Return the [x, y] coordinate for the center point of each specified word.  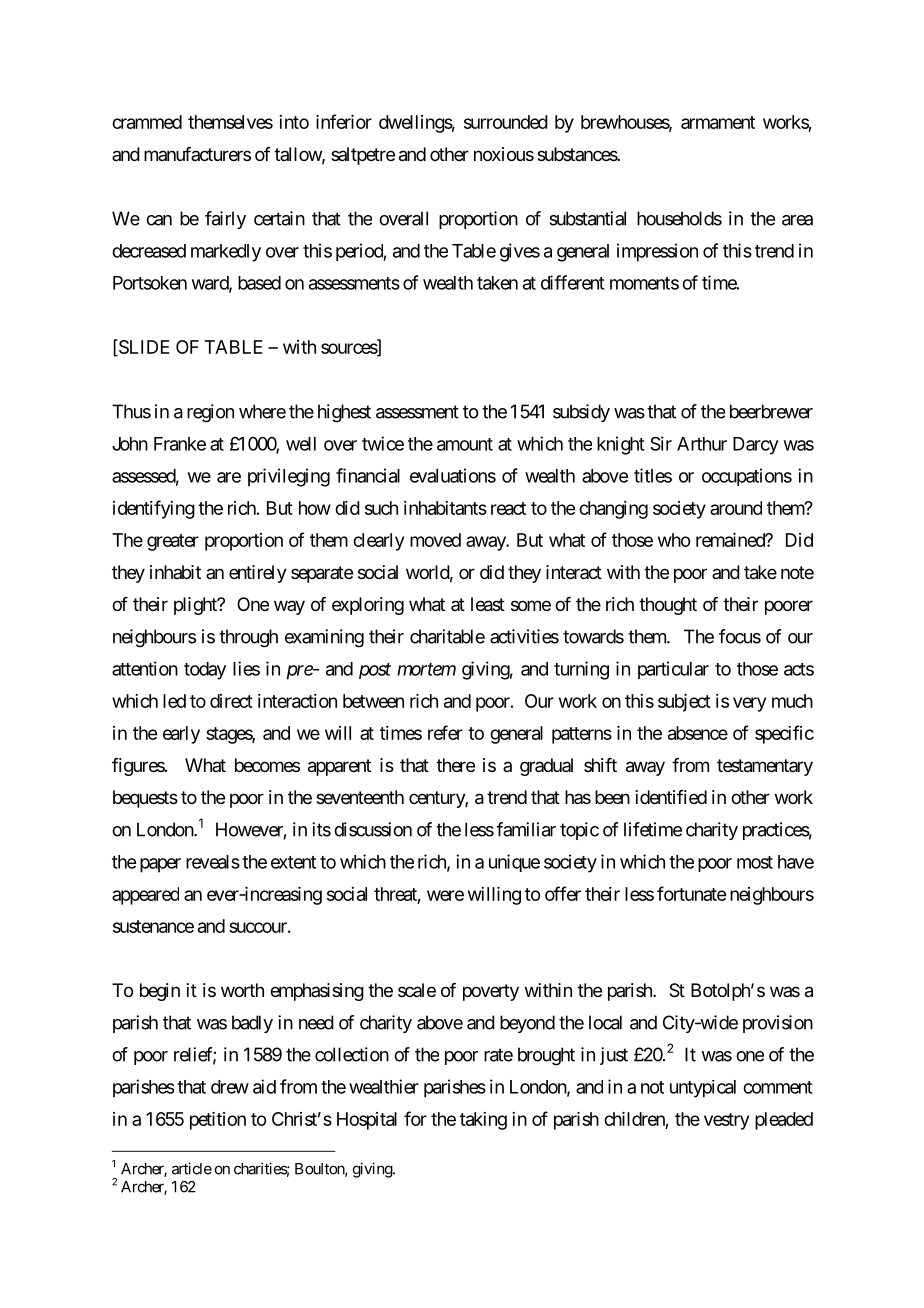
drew [230, 1087]
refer [445, 732]
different [573, 282]
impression [657, 252]
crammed [147, 122]
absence [698, 733]
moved [435, 540]
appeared [145, 896]
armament [718, 122]
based [259, 283]
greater [173, 542]
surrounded [506, 122]
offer [563, 893]
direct [231, 701]
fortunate [691, 893]
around [736, 508]
